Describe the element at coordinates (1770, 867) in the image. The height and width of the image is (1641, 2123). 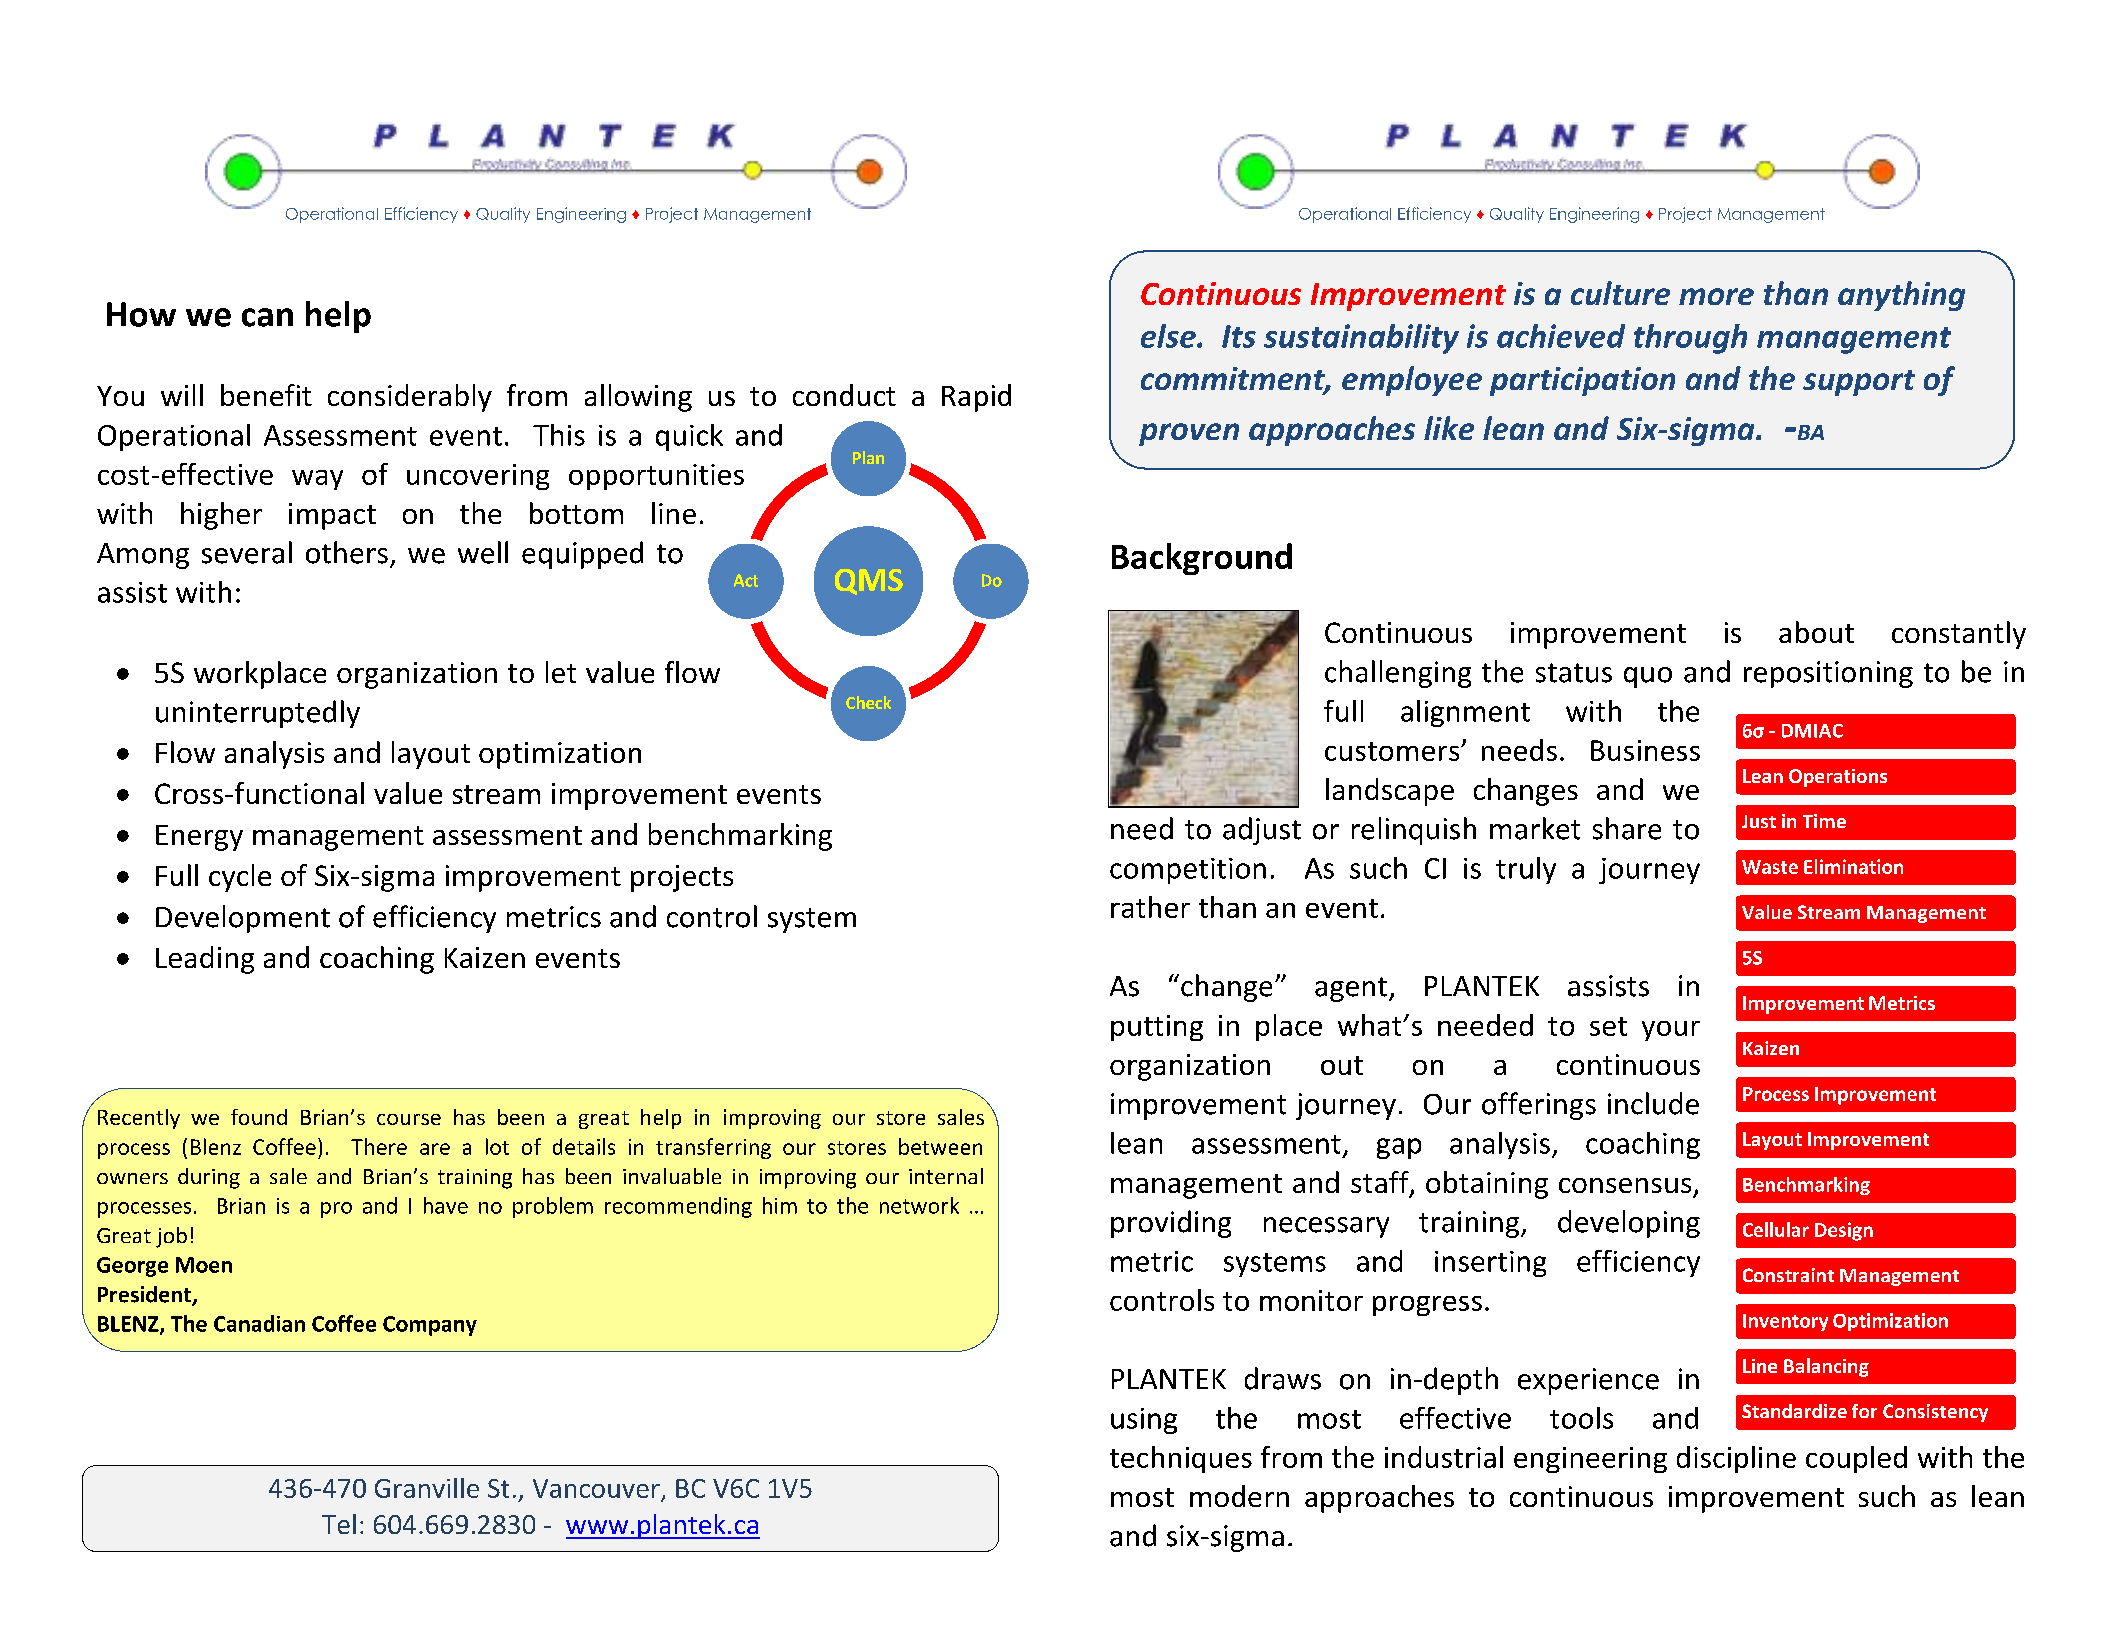
I see `Waste` at that location.
